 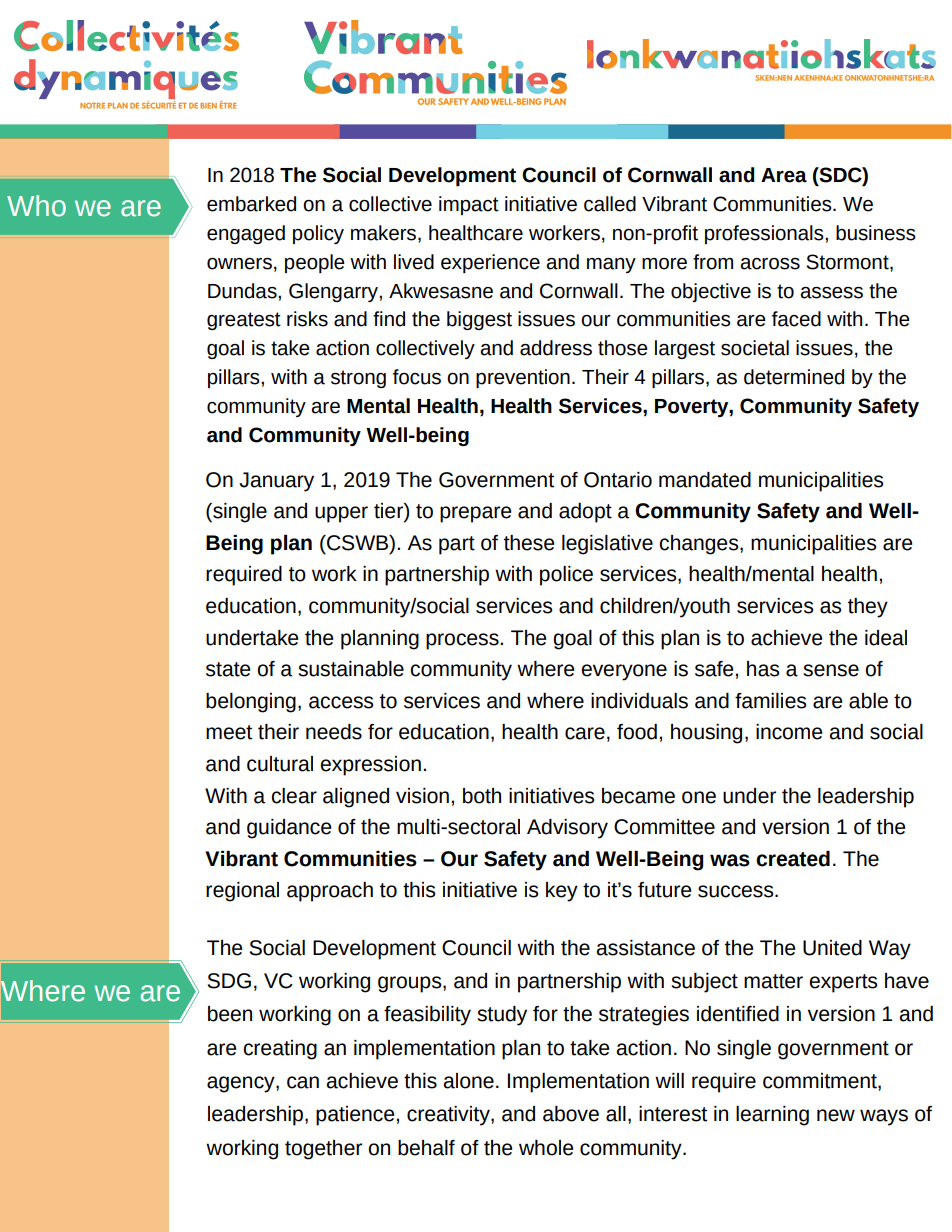 I want to click on Area, so click(x=784, y=175).
